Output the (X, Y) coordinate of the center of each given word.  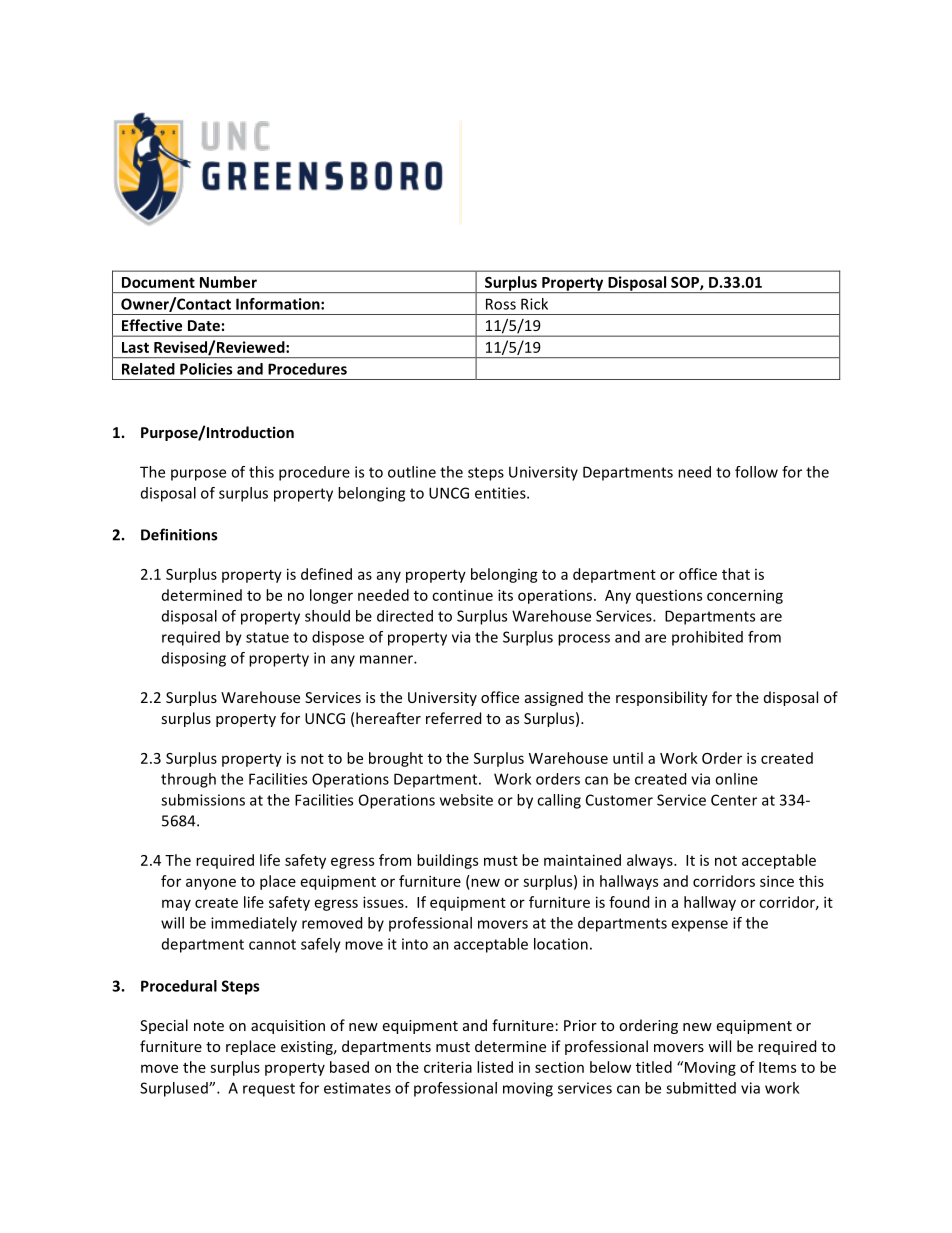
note (209, 1026)
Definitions (179, 534)
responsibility (662, 698)
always (651, 861)
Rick (534, 304)
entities (501, 493)
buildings (447, 861)
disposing (194, 659)
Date (204, 325)
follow (756, 472)
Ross (501, 304)
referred (453, 718)
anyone (211, 884)
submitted (701, 1088)
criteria (448, 1067)
